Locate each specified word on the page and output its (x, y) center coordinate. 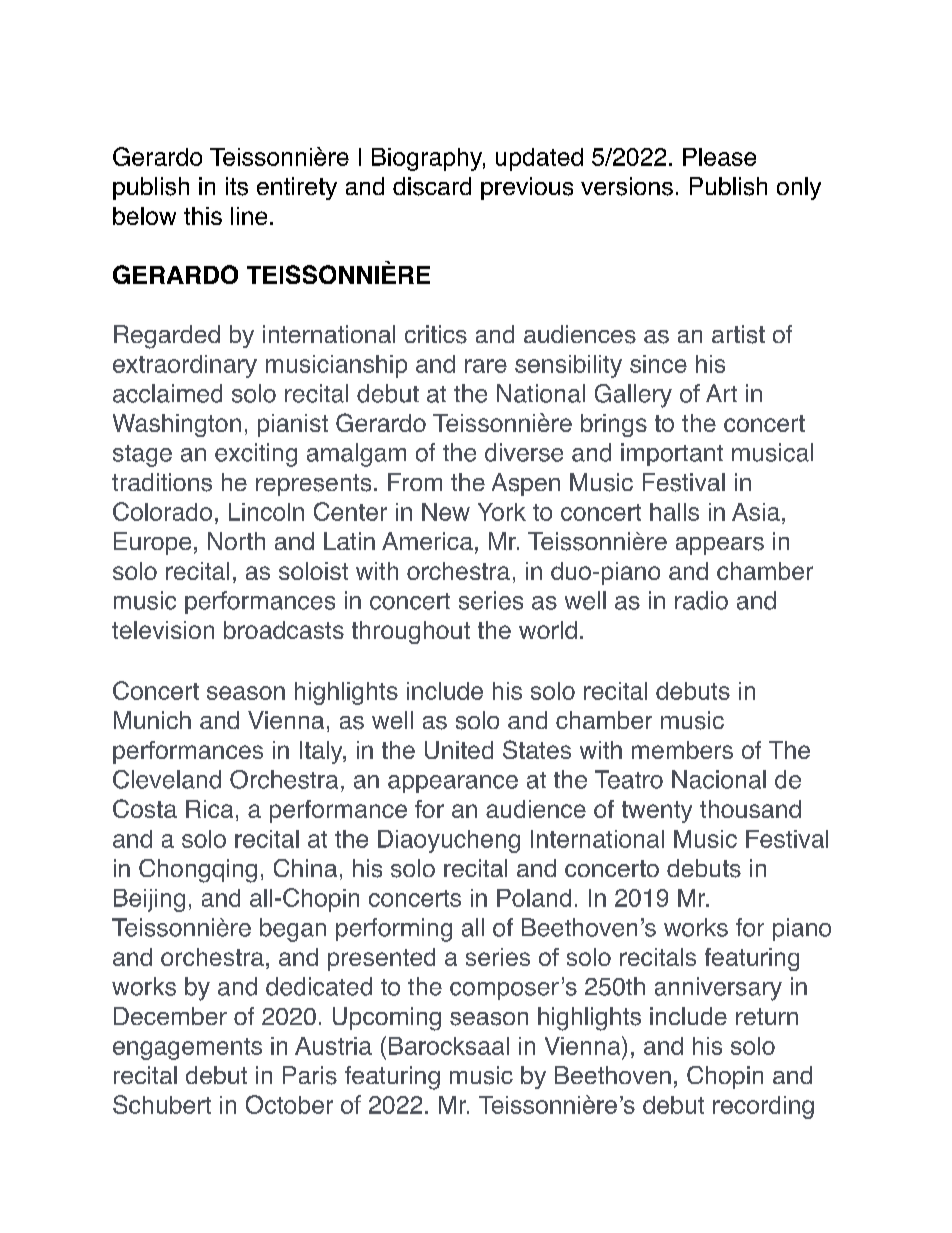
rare (486, 366)
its (237, 186)
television (163, 630)
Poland (534, 898)
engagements (187, 1049)
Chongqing (198, 871)
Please (719, 157)
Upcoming (387, 1019)
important (672, 454)
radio (701, 600)
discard (432, 186)
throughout (411, 632)
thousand (750, 809)
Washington (177, 425)
